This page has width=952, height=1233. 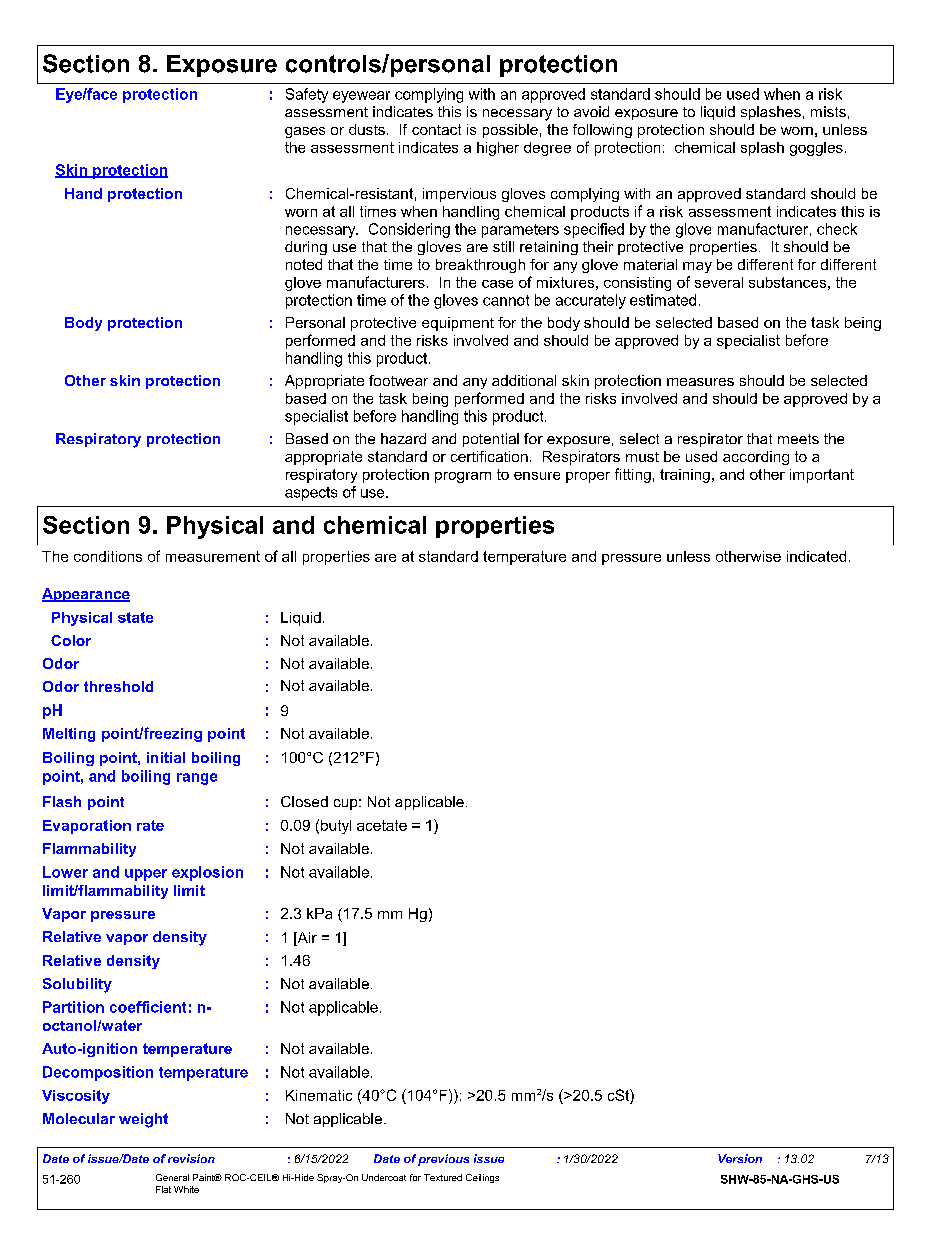 What do you see at coordinates (463, 477) in the page?
I see `program` at bounding box center [463, 477].
